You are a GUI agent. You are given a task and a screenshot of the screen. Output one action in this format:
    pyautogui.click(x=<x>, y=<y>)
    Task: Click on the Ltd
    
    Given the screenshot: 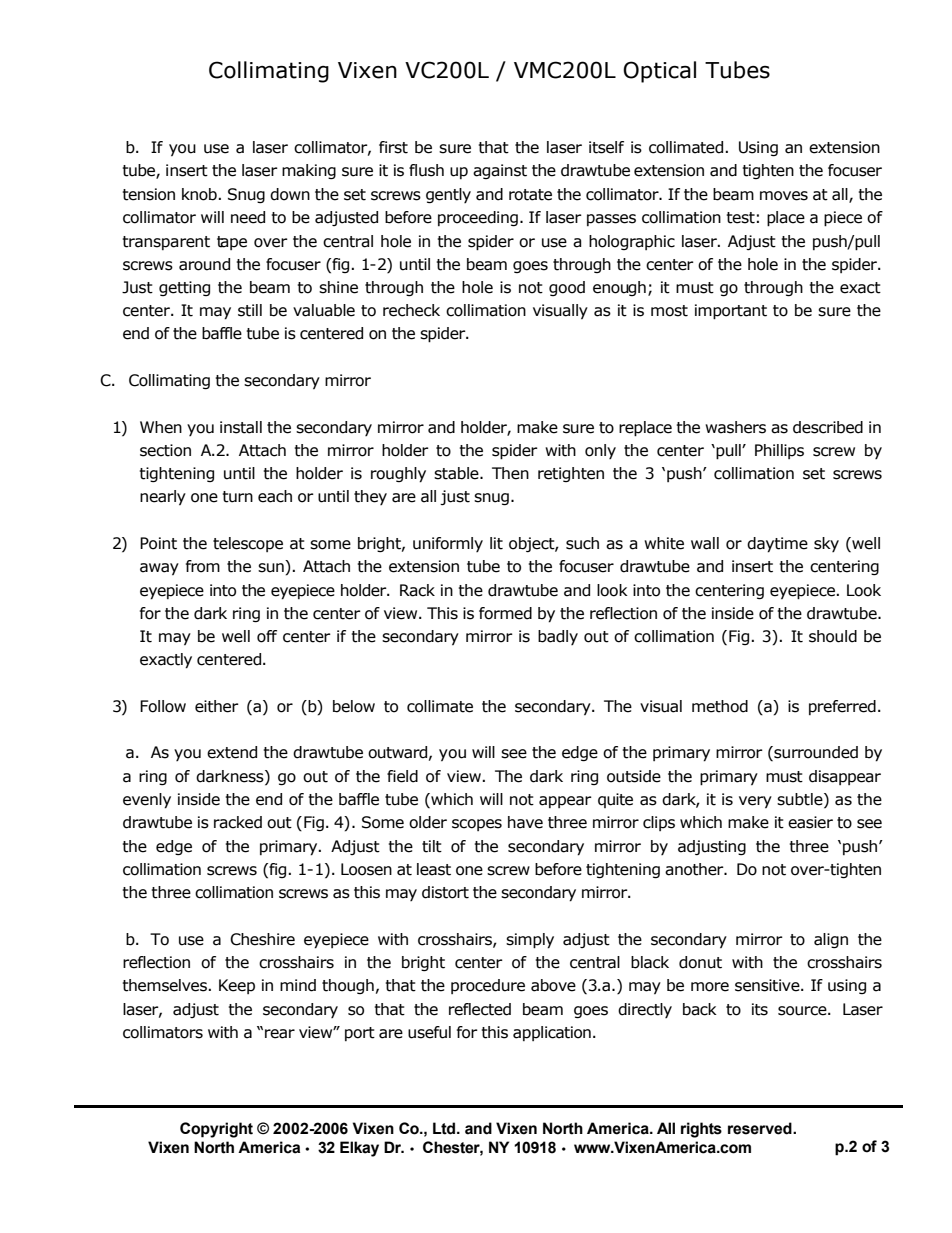 What is the action you would take?
    pyautogui.click(x=445, y=1128)
